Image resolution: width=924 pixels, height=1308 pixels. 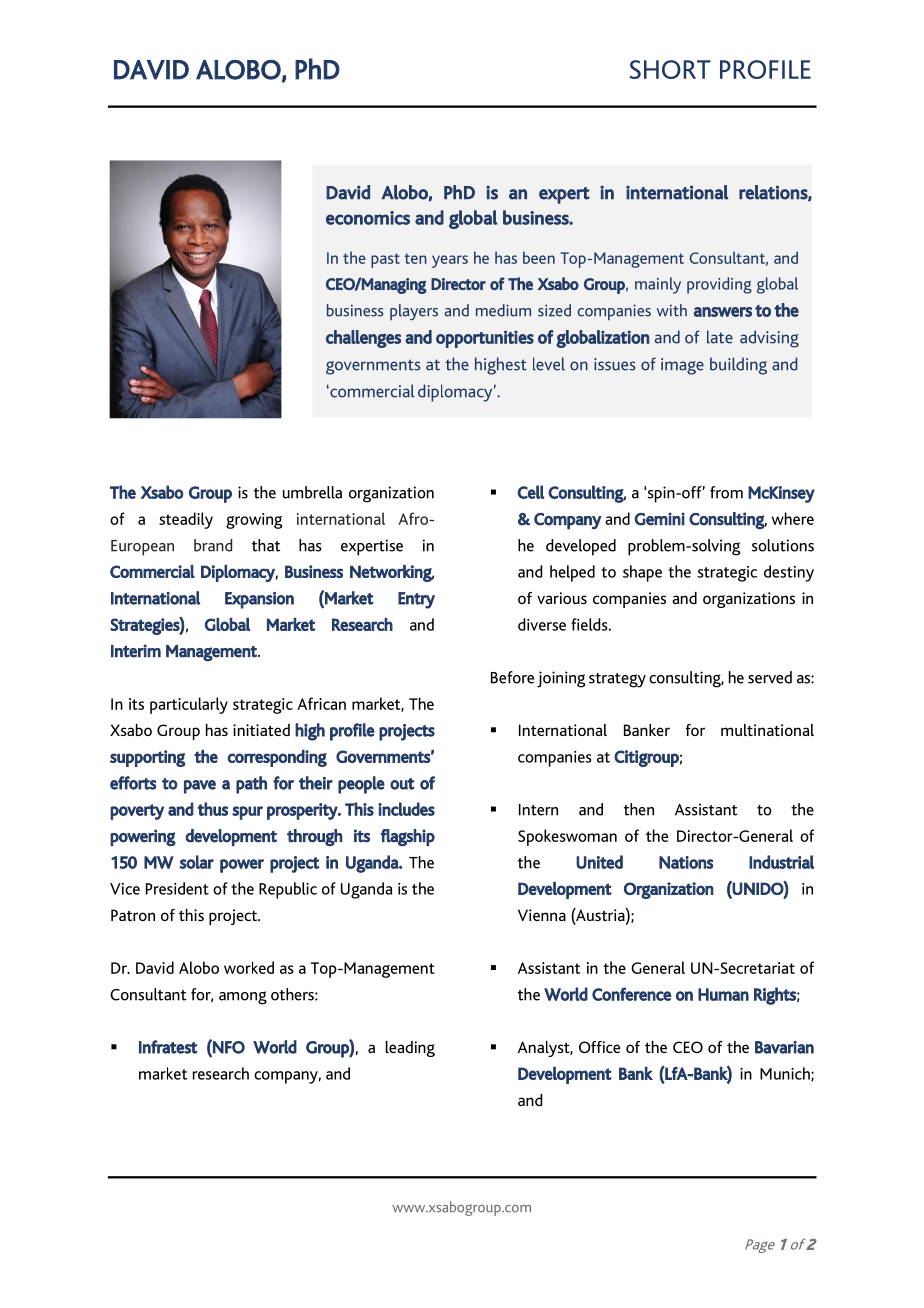 What do you see at coordinates (767, 730) in the screenshot?
I see `multinational` at bounding box center [767, 730].
